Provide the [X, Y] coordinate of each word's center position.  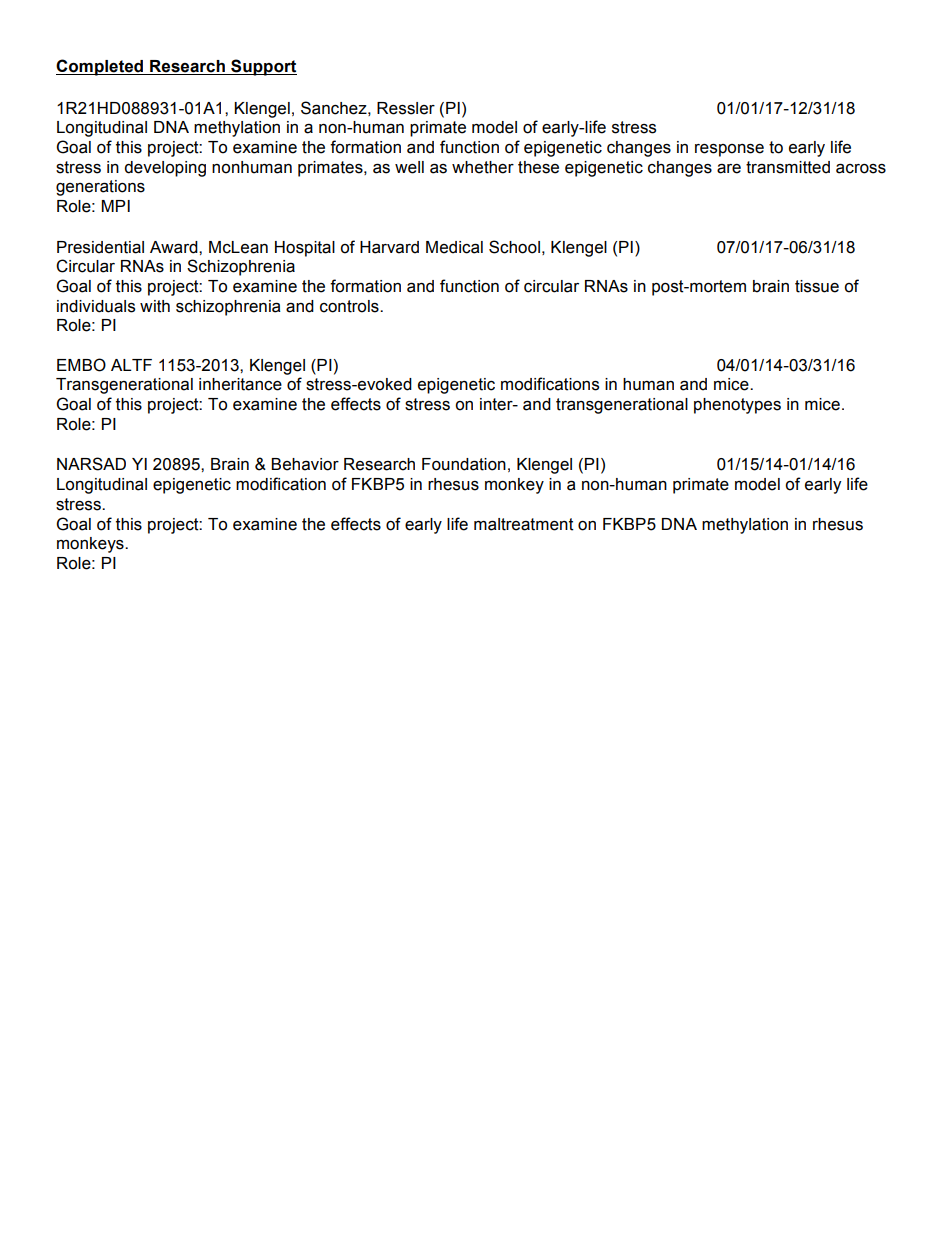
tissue [817, 286]
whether [483, 167]
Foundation [464, 464]
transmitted [788, 167]
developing [165, 169]
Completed [101, 67]
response [729, 150]
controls [350, 306]
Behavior [305, 464]
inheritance [240, 384]
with [155, 306]
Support [263, 67]
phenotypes [737, 406]
